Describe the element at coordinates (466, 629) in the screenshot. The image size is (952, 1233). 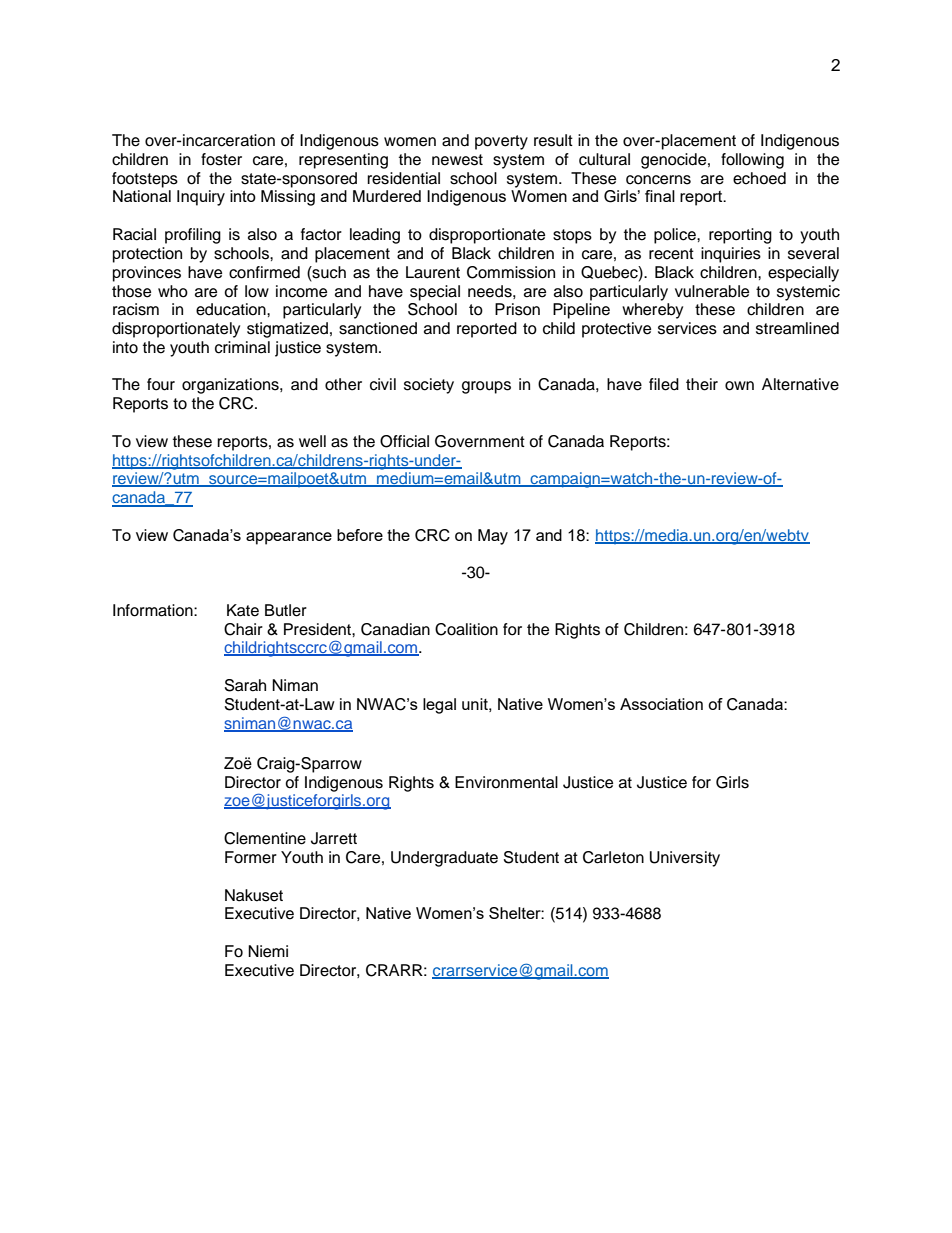
I see `Coalition` at that location.
